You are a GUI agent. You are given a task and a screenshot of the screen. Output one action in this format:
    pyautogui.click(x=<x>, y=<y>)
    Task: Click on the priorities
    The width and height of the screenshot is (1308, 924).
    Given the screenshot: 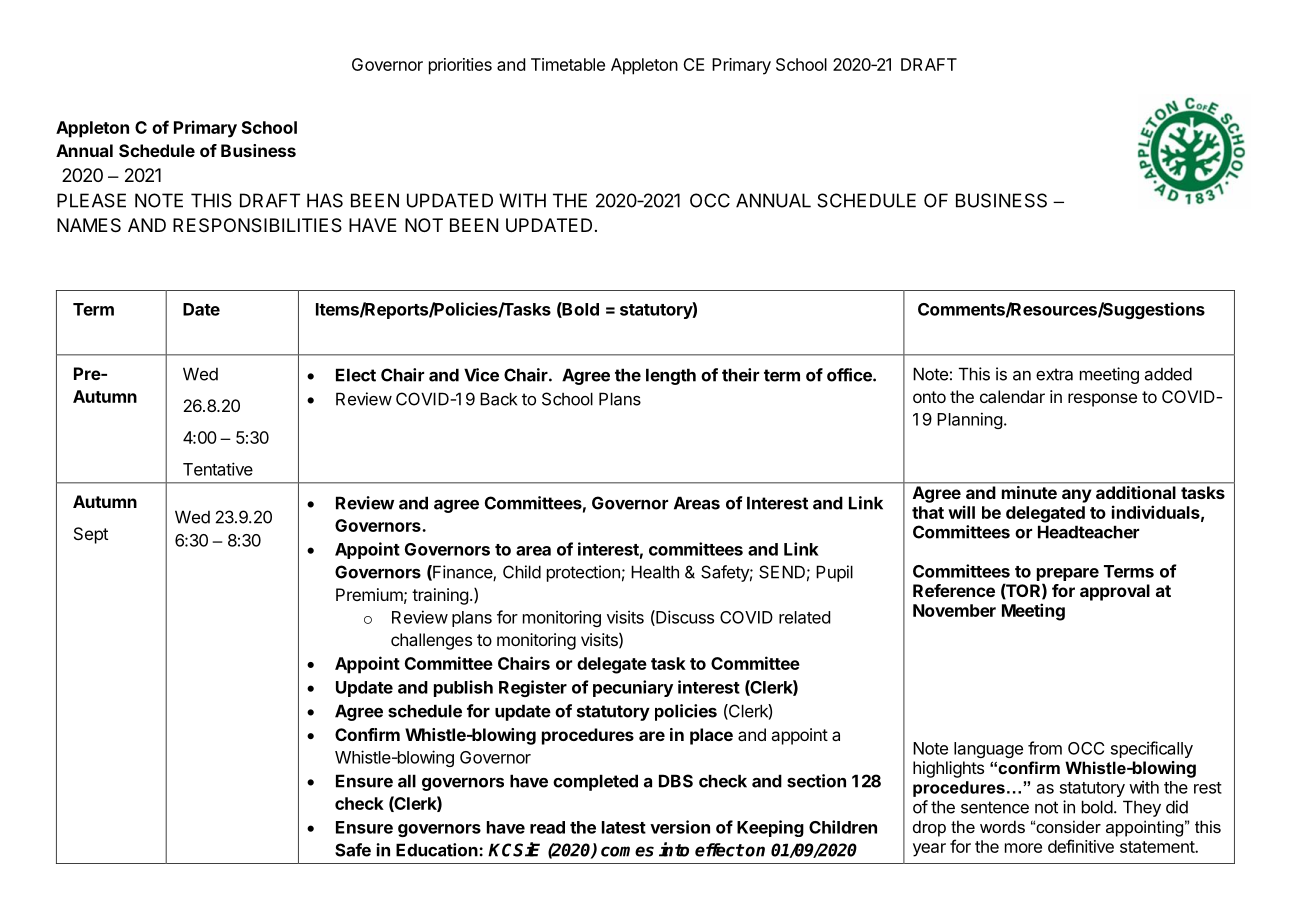 What is the action you would take?
    pyautogui.click(x=460, y=66)
